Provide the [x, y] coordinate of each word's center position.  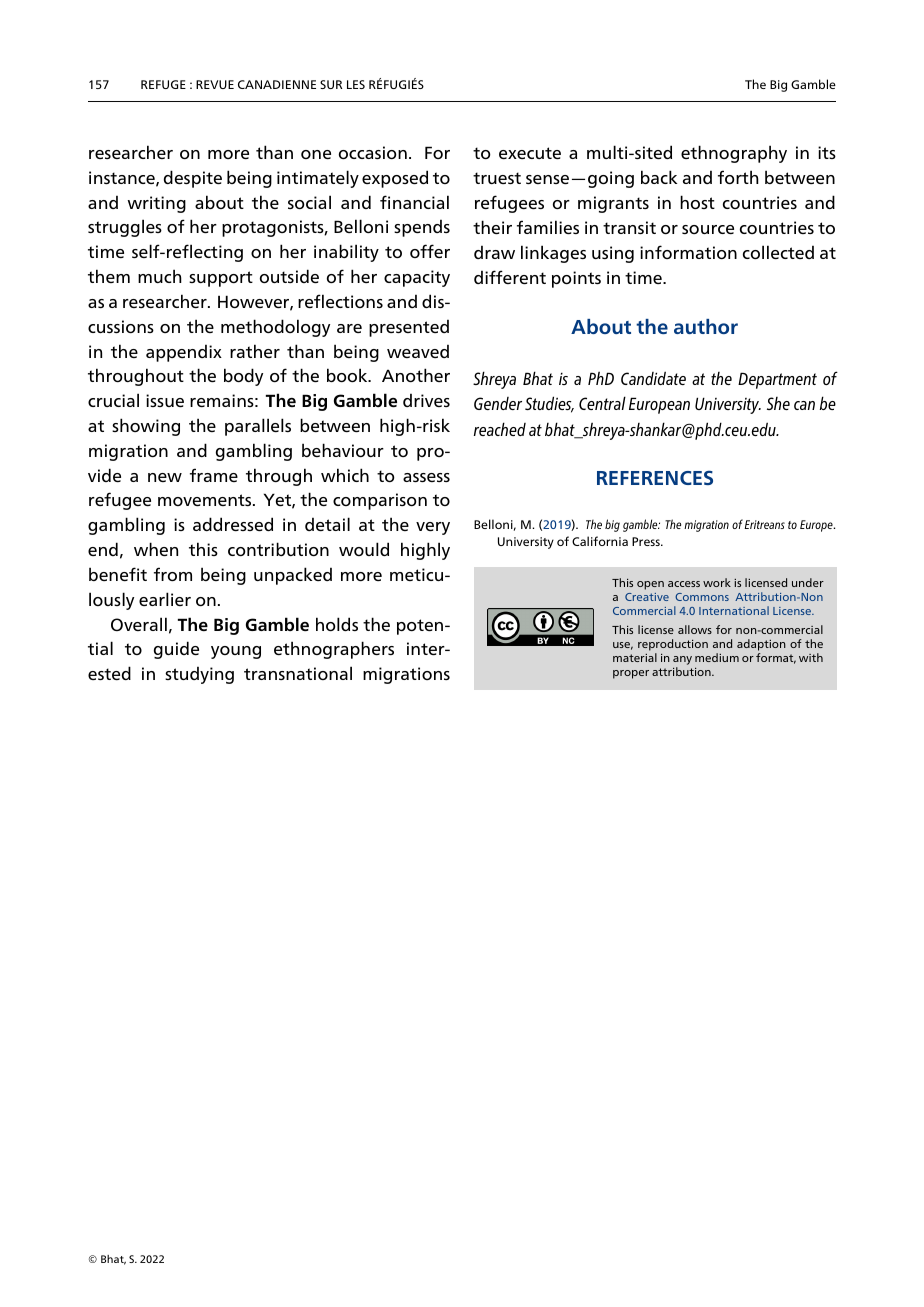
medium [717, 657]
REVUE [215, 84]
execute [530, 153]
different [510, 277]
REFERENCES [655, 478]
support [221, 279]
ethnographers [334, 650]
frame [214, 475]
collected [778, 252]
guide [176, 650]
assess [426, 477]
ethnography [734, 154]
